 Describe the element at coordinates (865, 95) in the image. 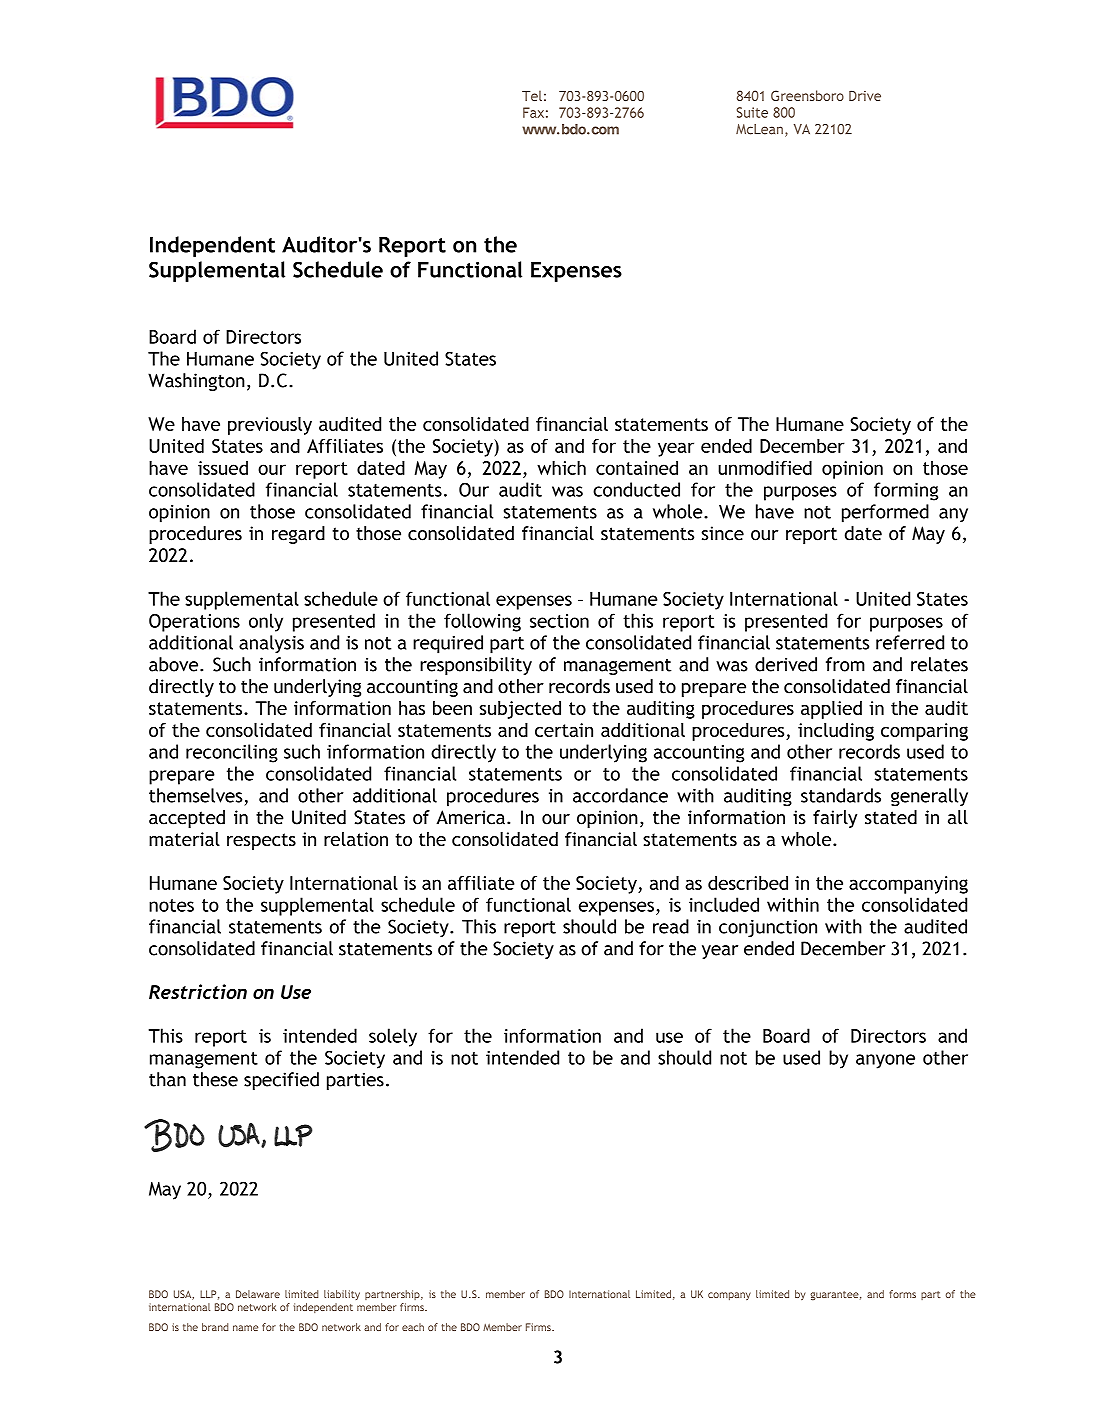

I see `Drive` at that location.
